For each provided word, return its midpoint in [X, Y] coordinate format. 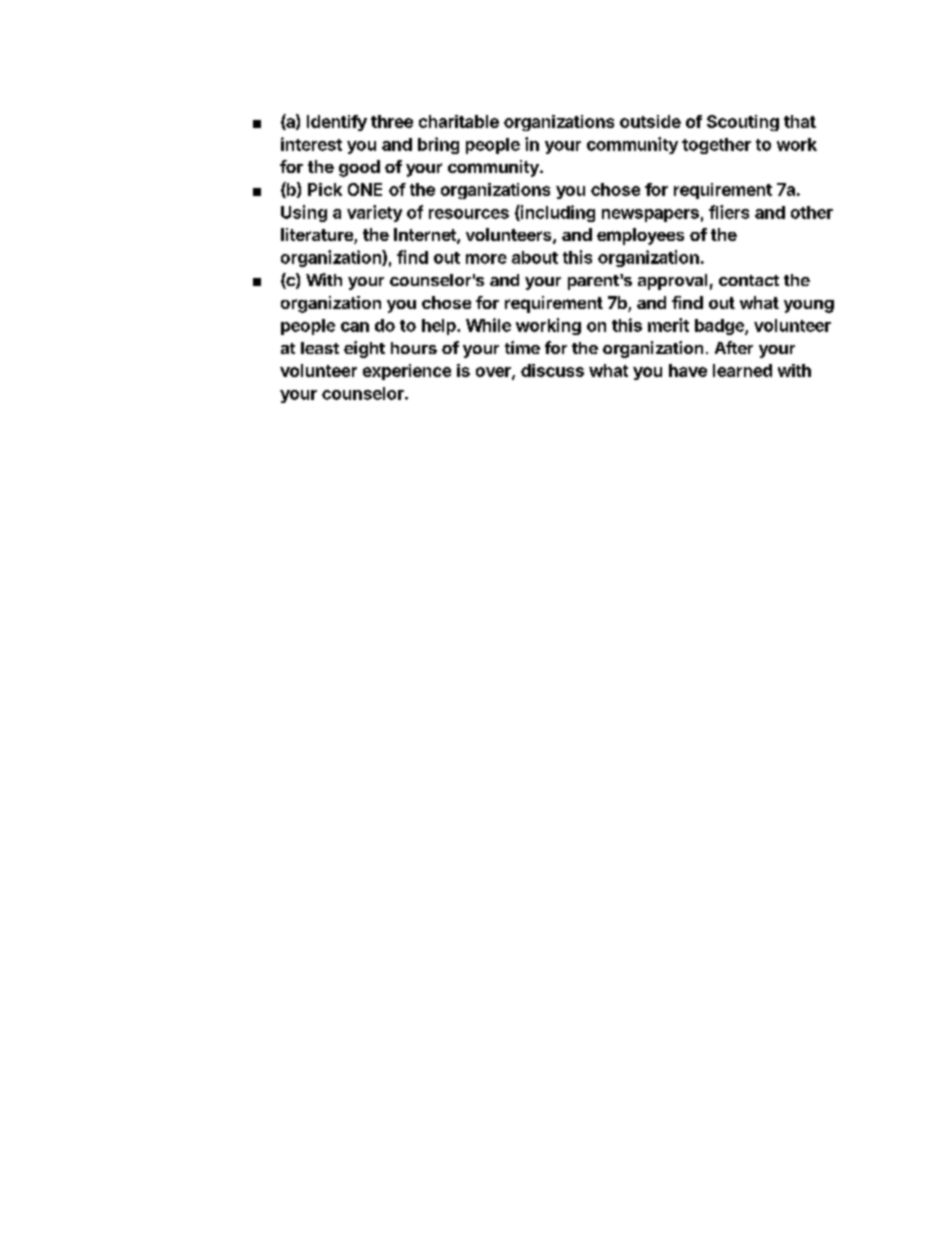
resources [469, 214]
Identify [337, 123]
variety [374, 213]
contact [749, 280]
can [355, 327]
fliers [729, 212]
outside [650, 121]
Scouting [743, 123]
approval [672, 282]
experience [407, 372]
